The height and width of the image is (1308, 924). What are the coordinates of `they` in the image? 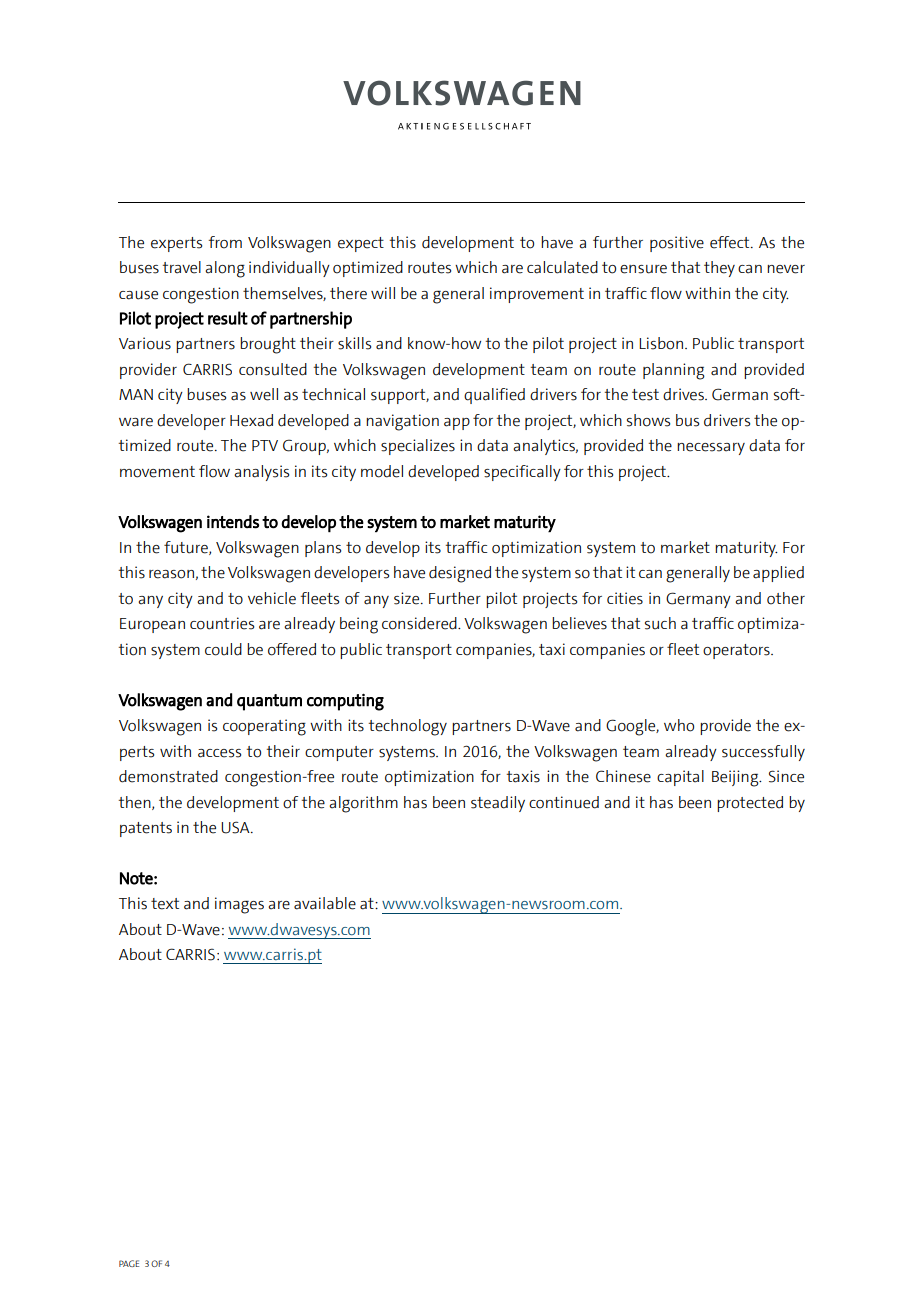 It's located at (719, 269).
